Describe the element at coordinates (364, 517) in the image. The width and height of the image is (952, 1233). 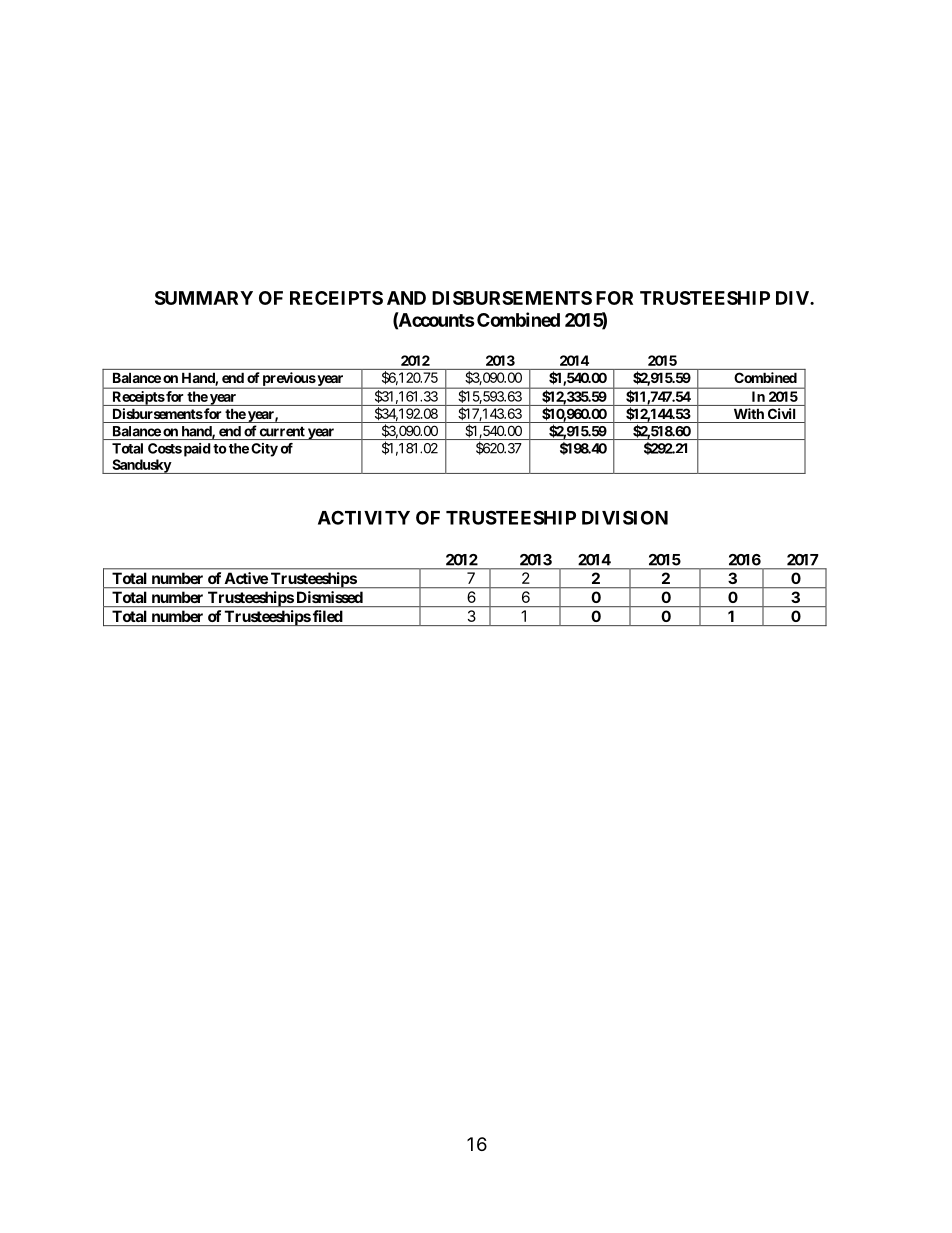
I see `ACTIVITY` at that location.
